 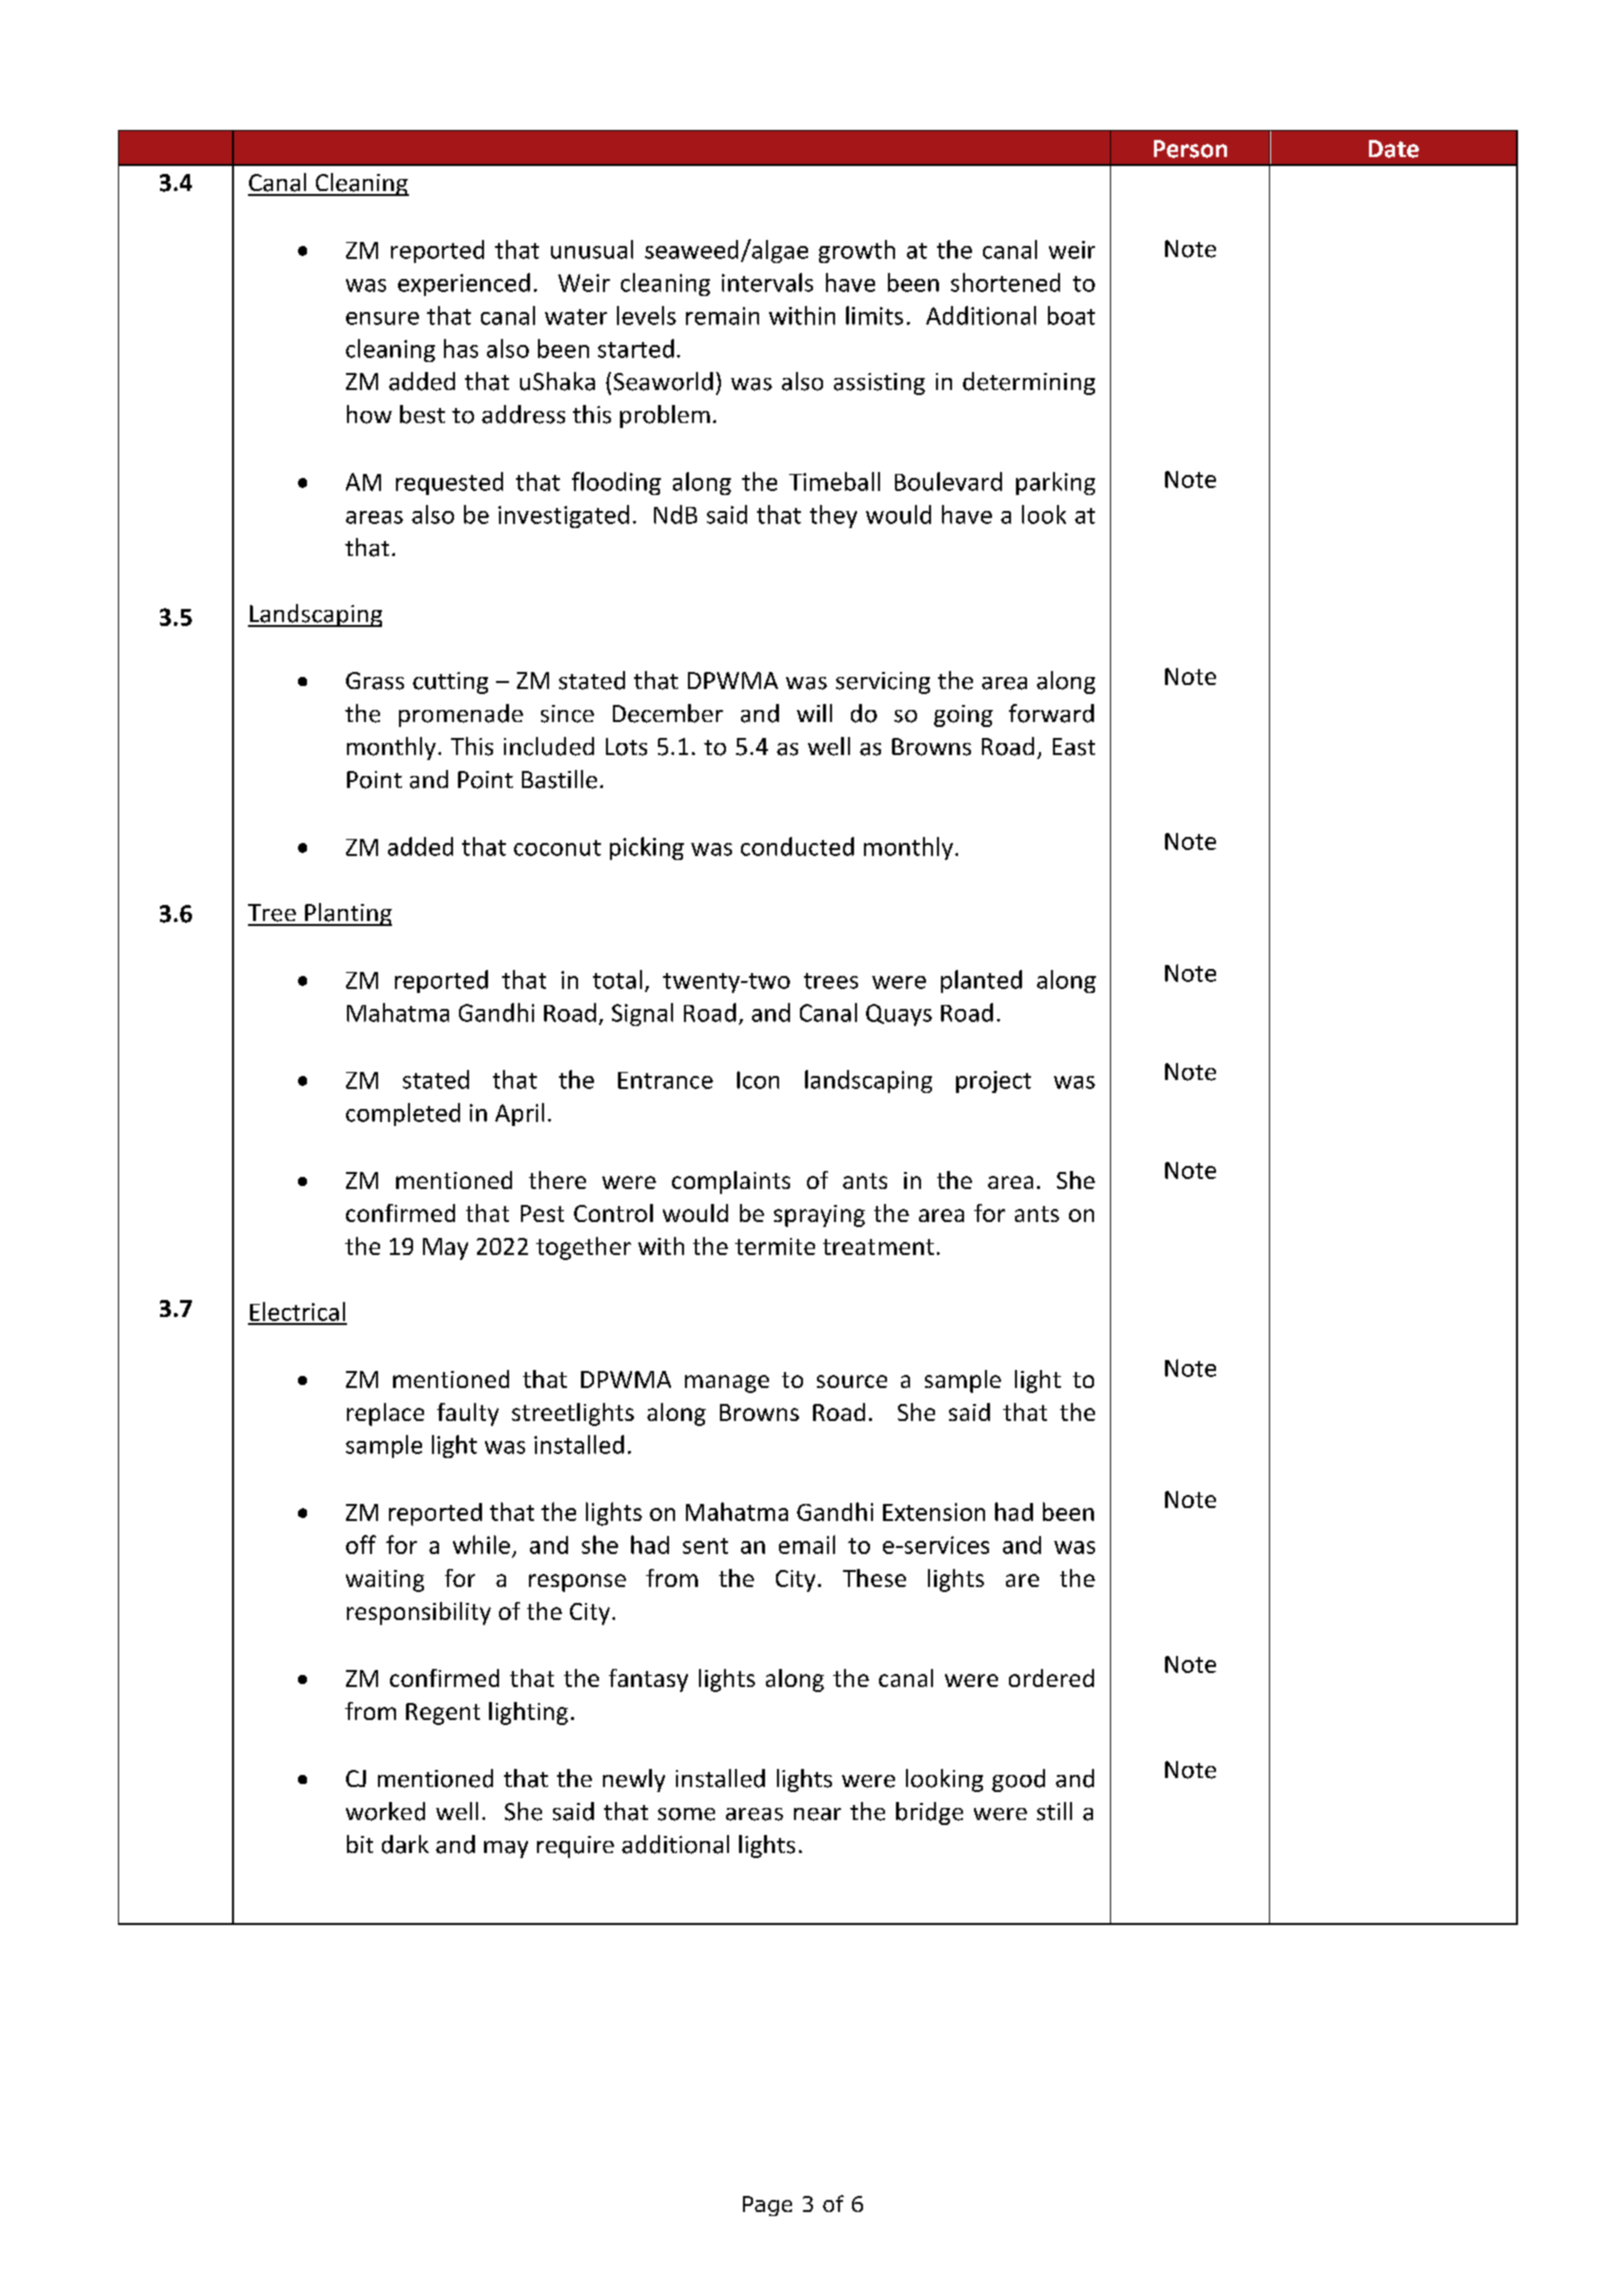 What do you see at coordinates (817, 1814) in the screenshot?
I see `near` at bounding box center [817, 1814].
